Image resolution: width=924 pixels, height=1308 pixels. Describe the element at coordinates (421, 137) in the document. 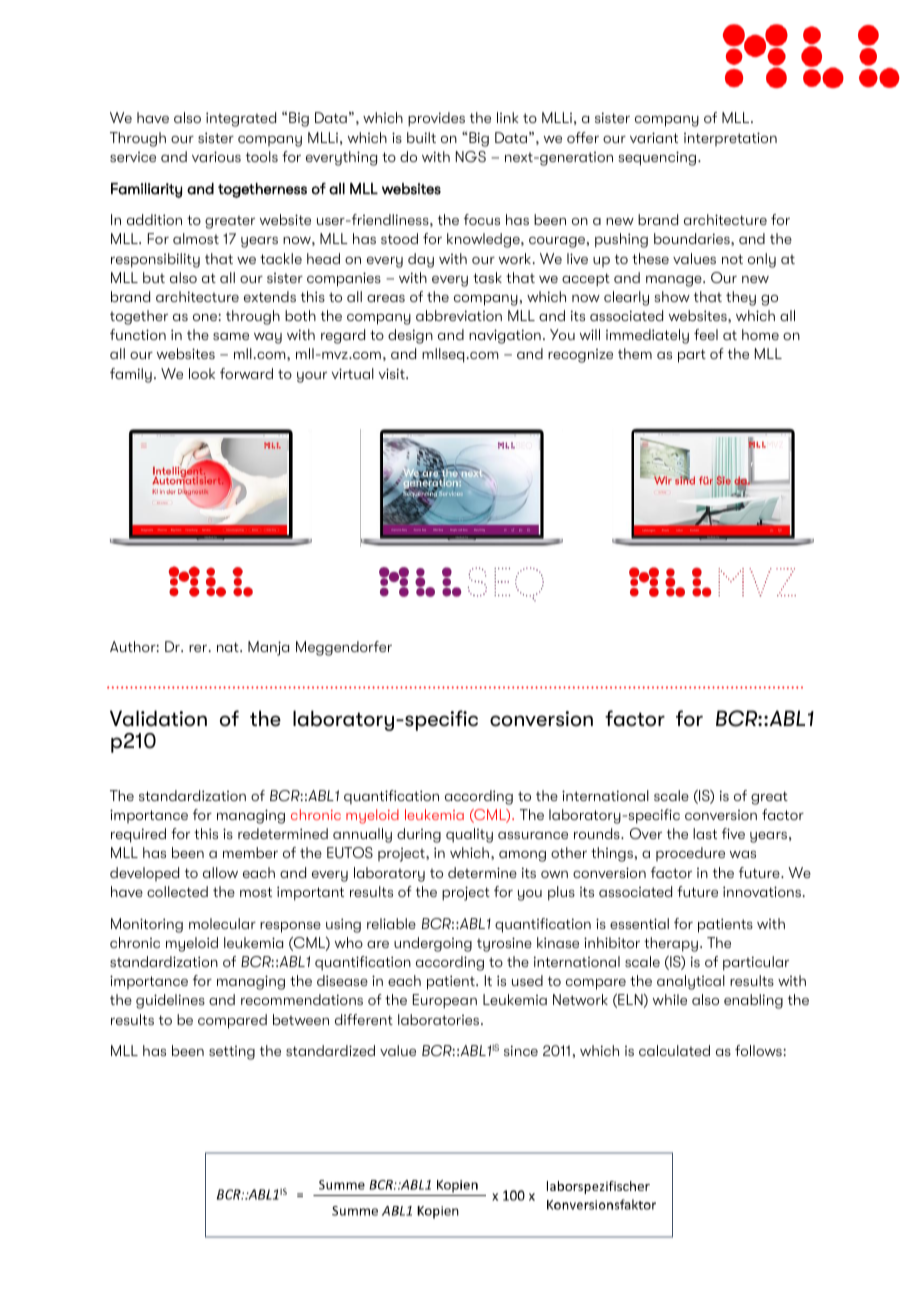

I see `built` at that location.
